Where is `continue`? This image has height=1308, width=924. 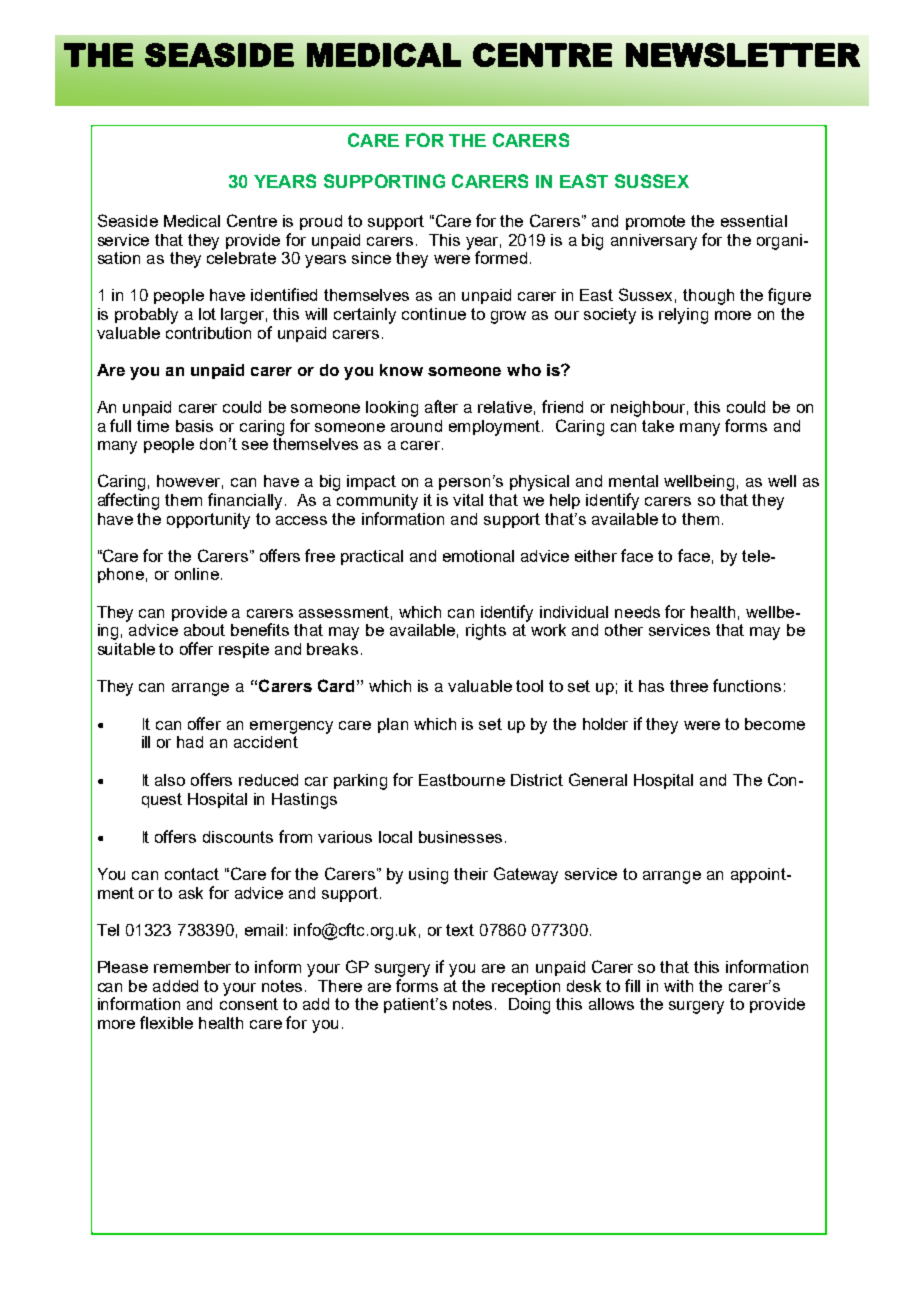
continue is located at coordinates (434, 314).
